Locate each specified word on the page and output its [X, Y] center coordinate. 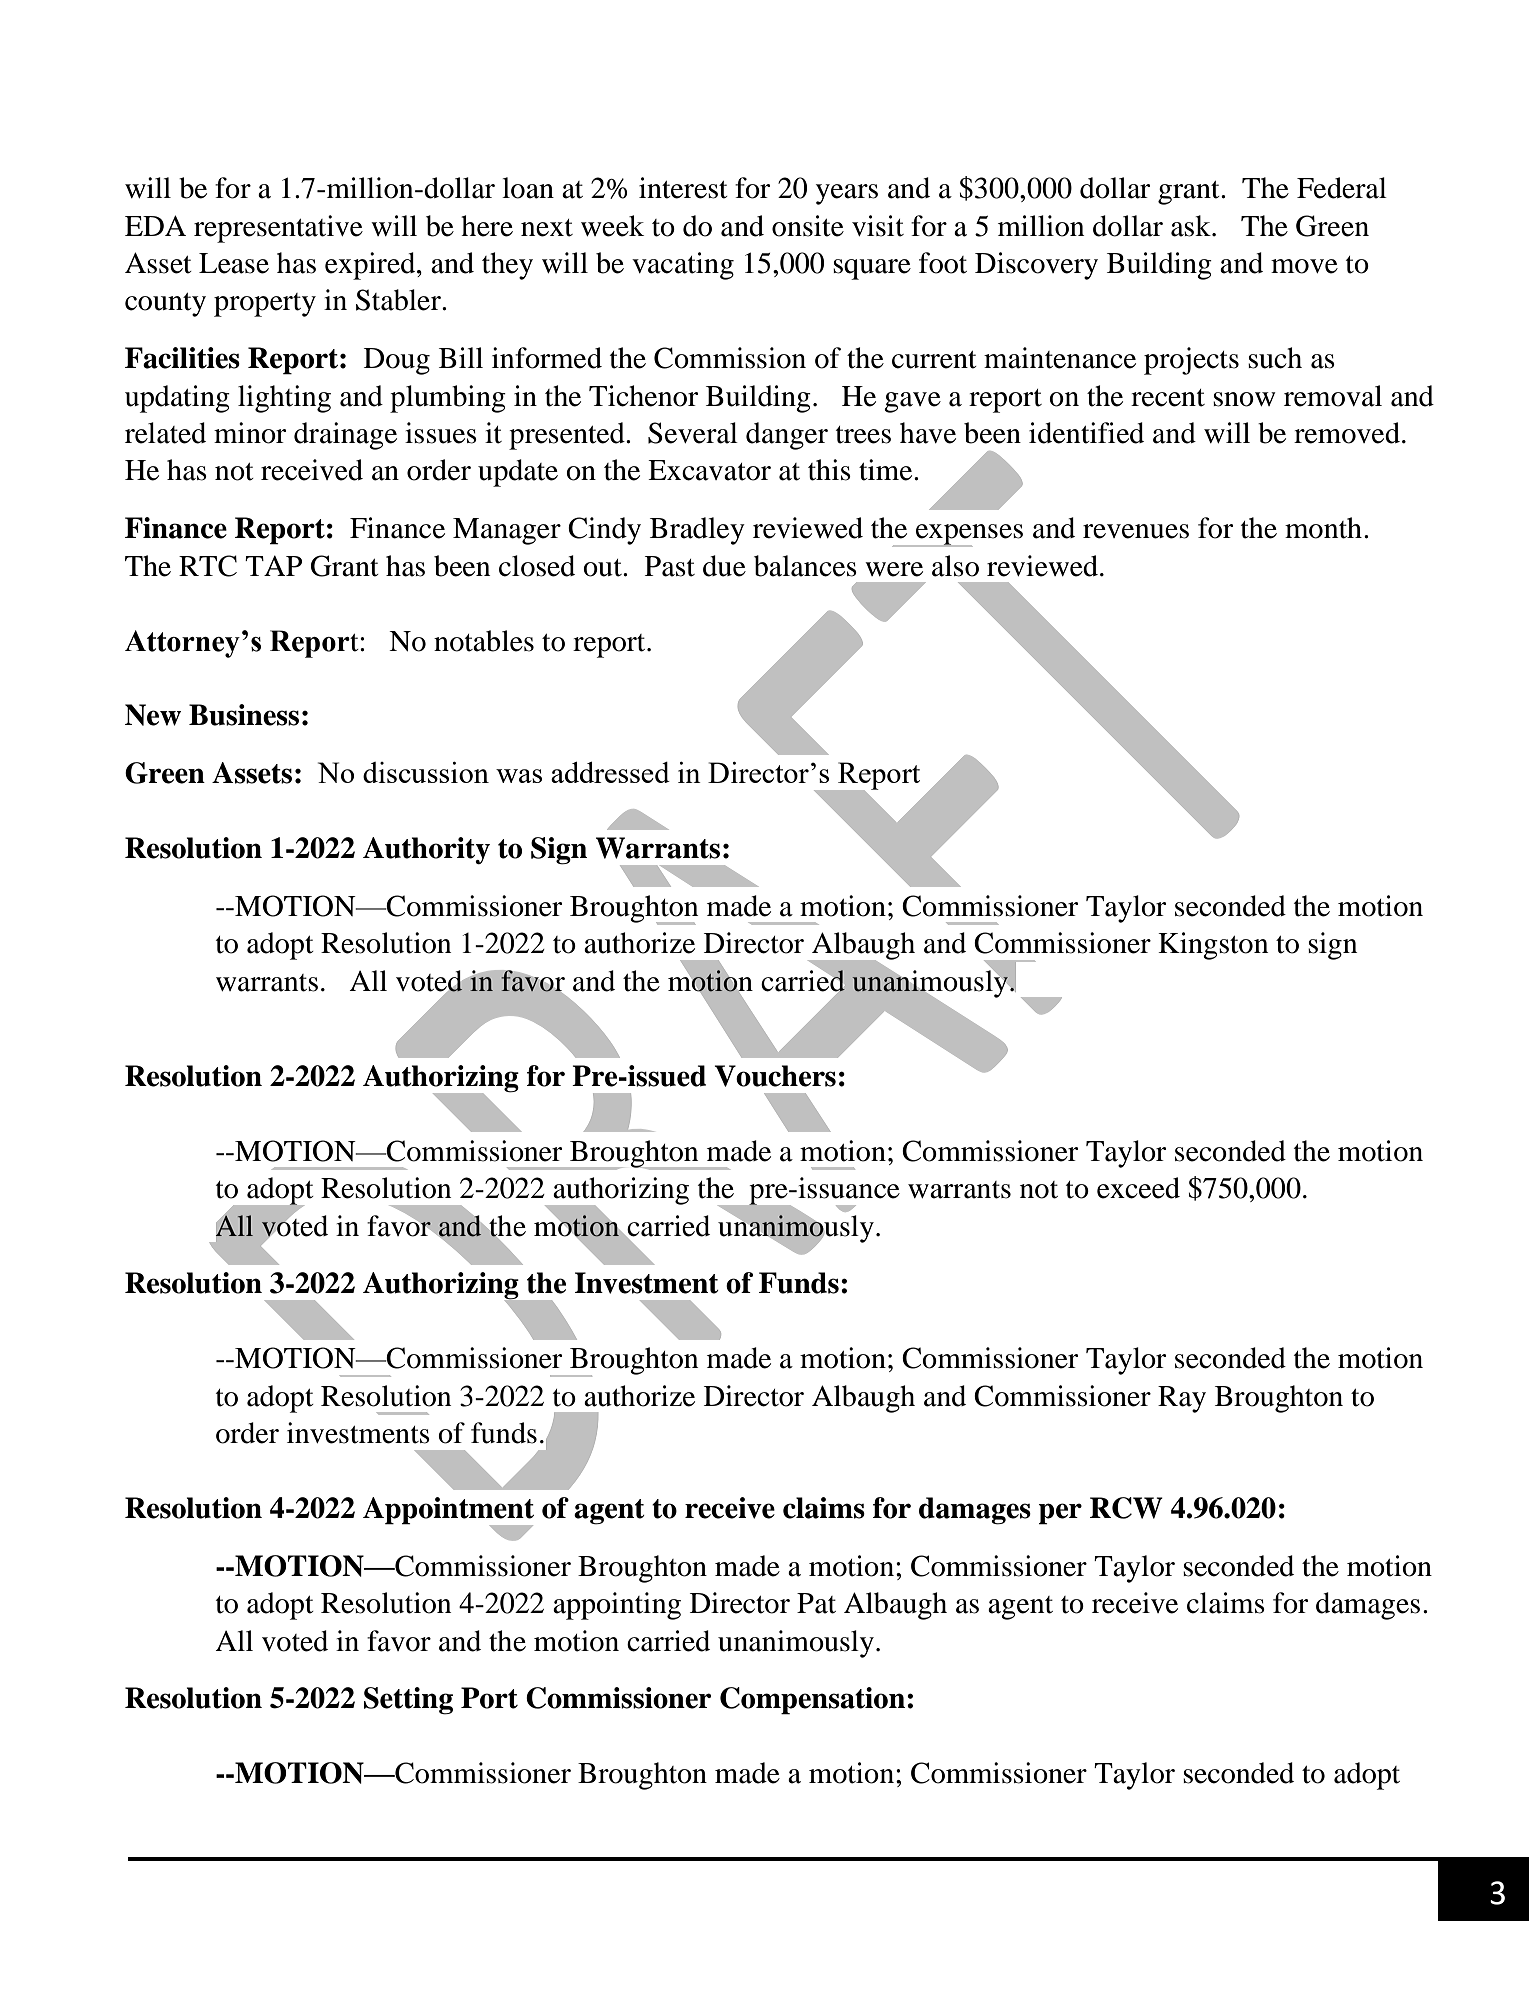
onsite [808, 226]
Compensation [812, 1701]
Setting [408, 1701]
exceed [1138, 1188]
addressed [610, 772]
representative [278, 229]
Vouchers [775, 1076]
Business [244, 715]
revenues [1136, 531]
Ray [1182, 1399]
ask [1192, 226]
